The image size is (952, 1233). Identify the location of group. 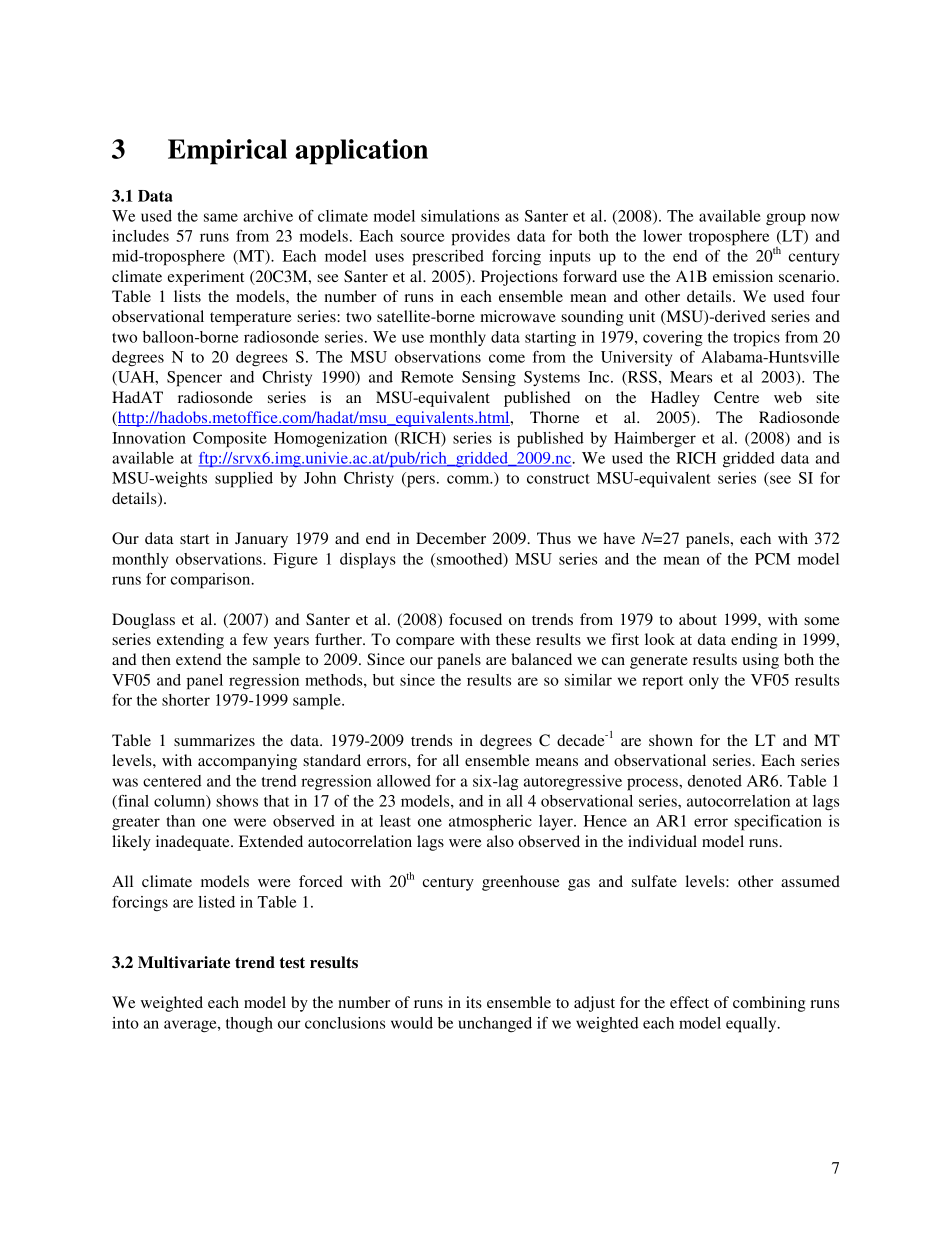
(786, 219).
